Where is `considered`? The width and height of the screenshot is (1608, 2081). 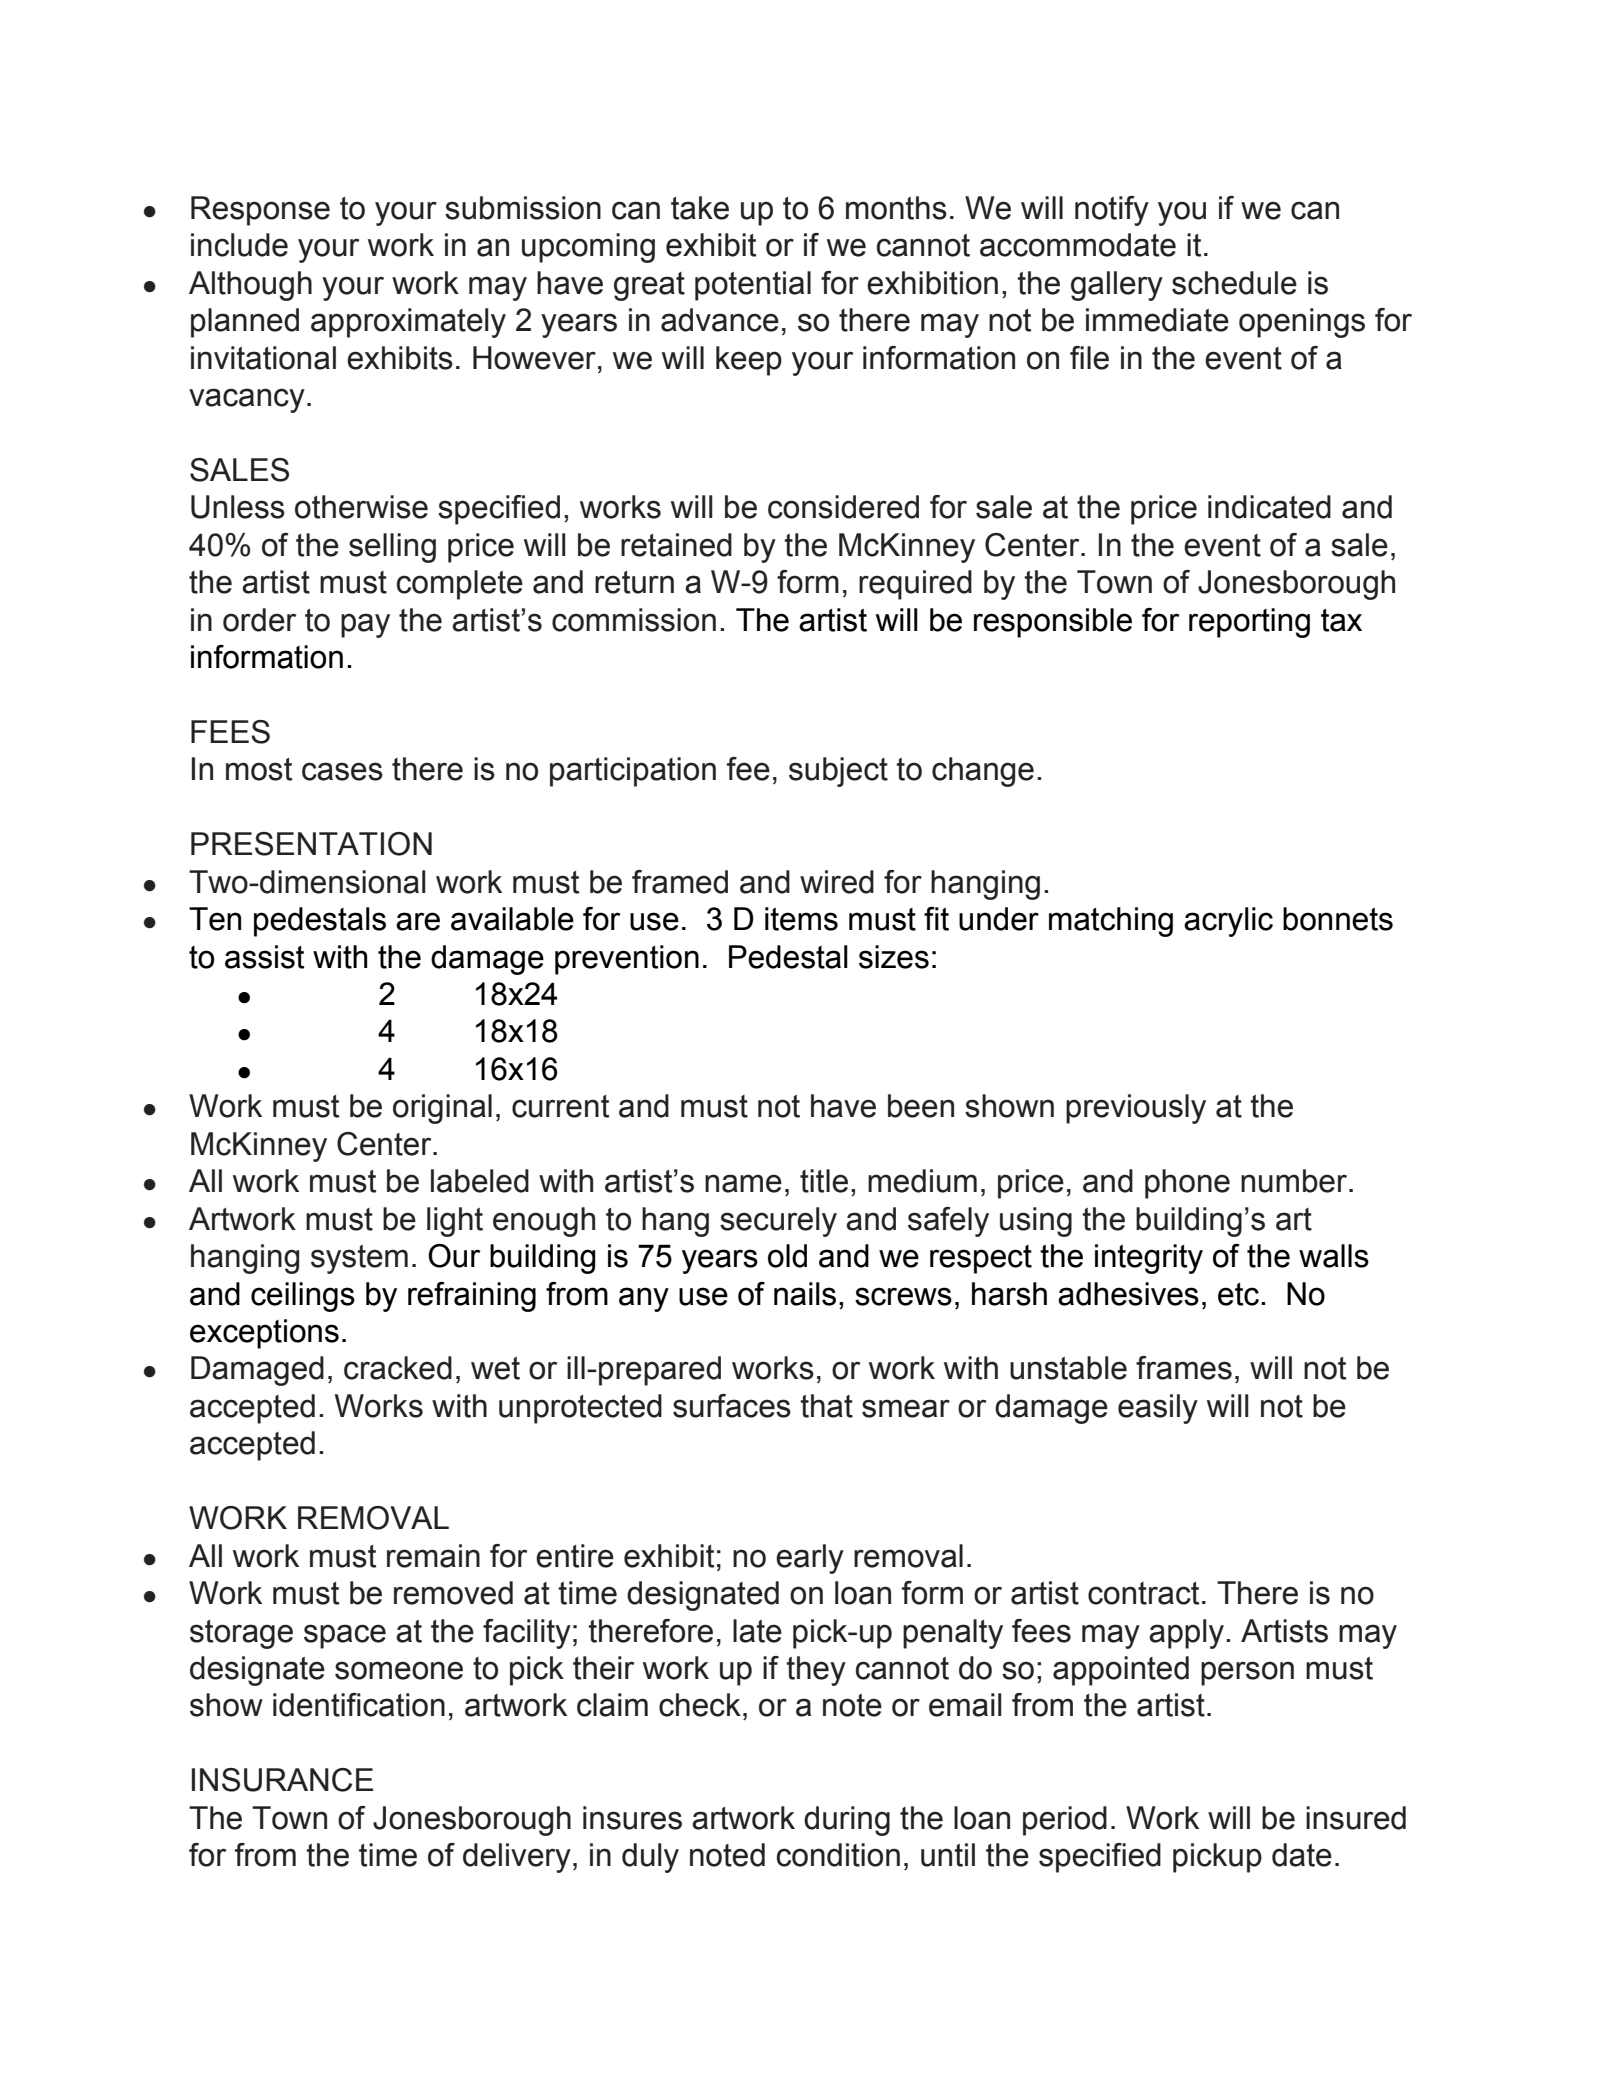
considered is located at coordinates (843, 507).
